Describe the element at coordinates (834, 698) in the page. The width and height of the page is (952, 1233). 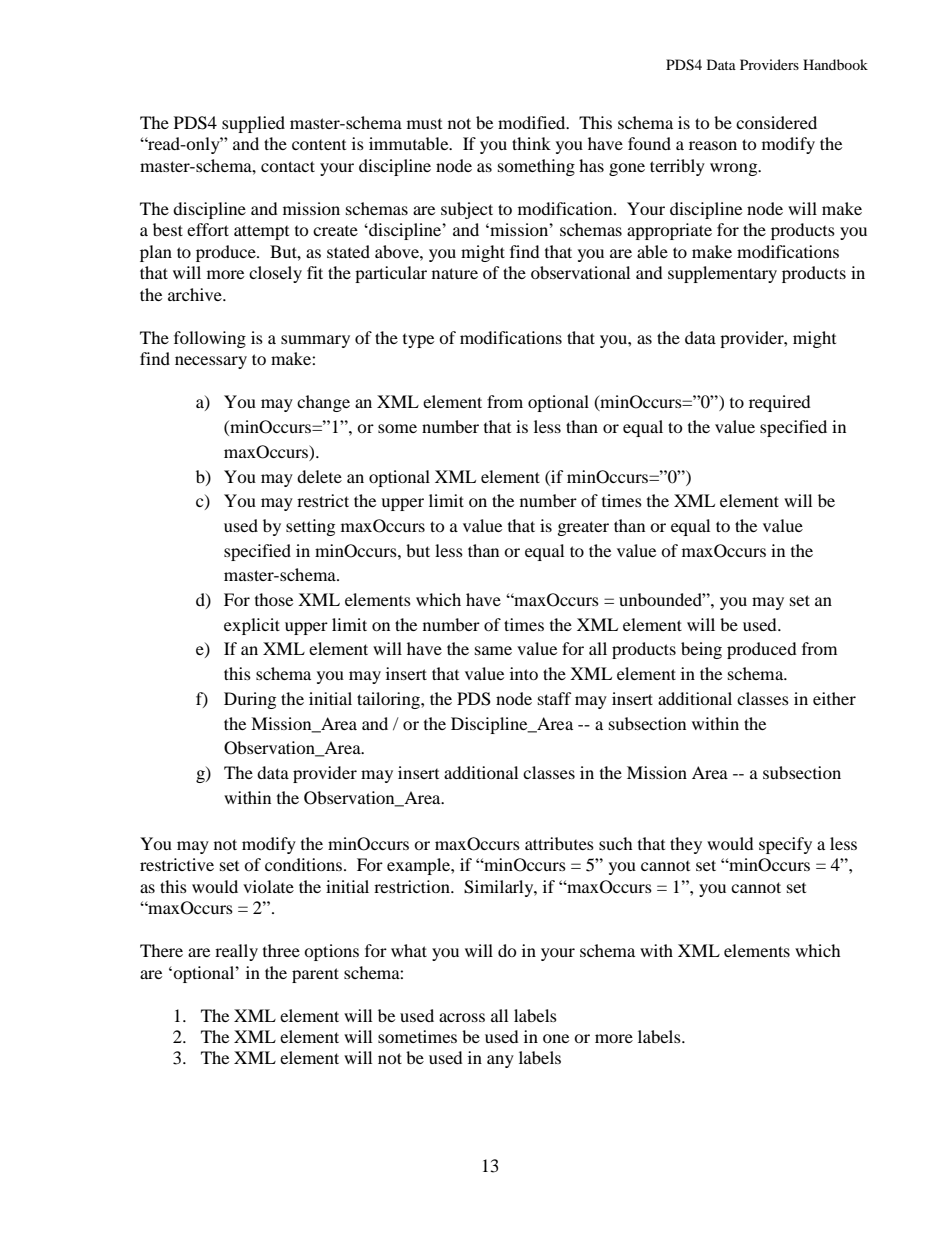
I see `either` at that location.
